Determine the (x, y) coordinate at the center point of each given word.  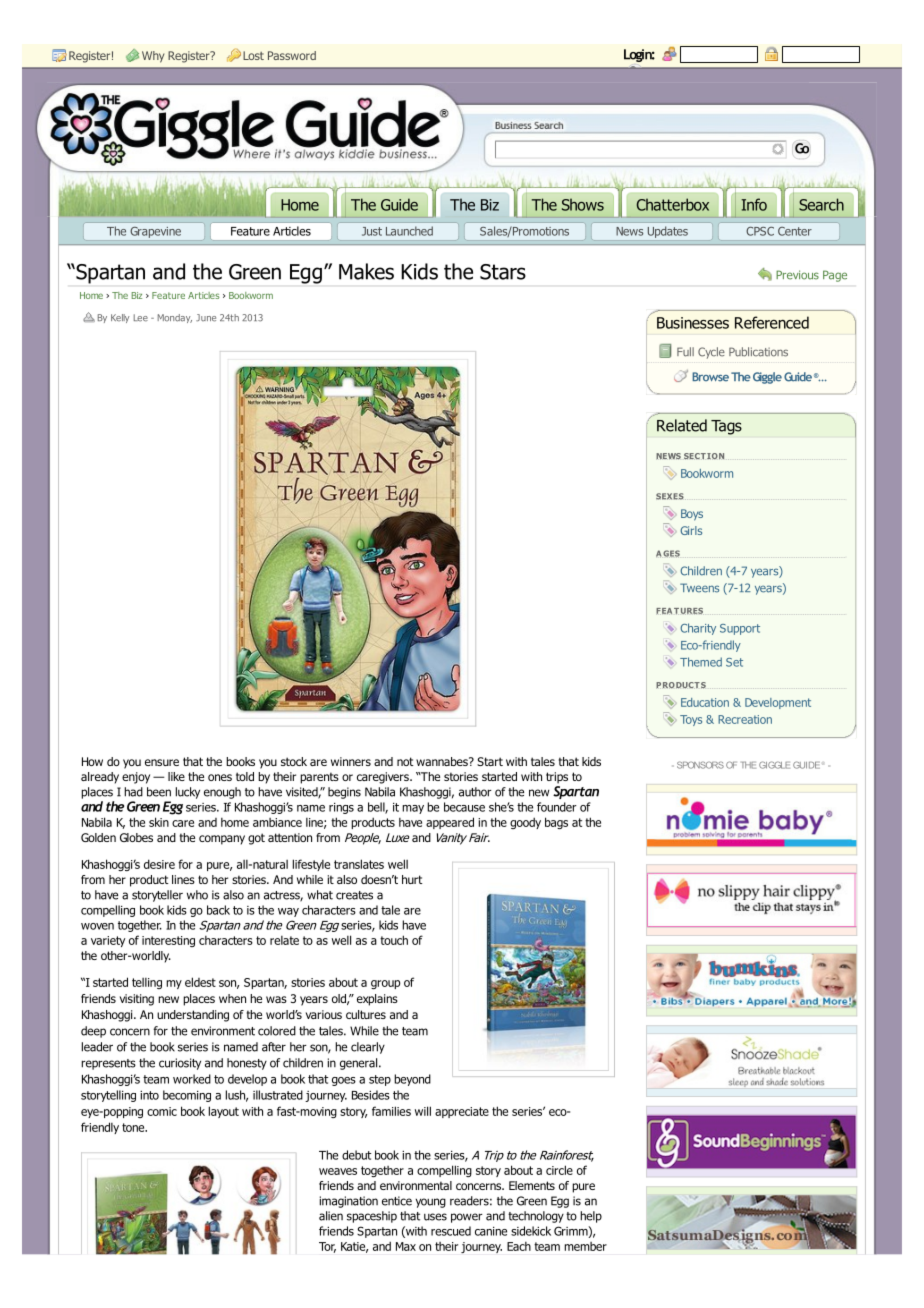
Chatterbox (673, 204)
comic (162, 1111)
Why (153, 57)
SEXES (670, 496)
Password (292, 55)
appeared (450, 823)
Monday (175, 318)
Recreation (745, 719)
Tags (726, 427)
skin (159, 822)
